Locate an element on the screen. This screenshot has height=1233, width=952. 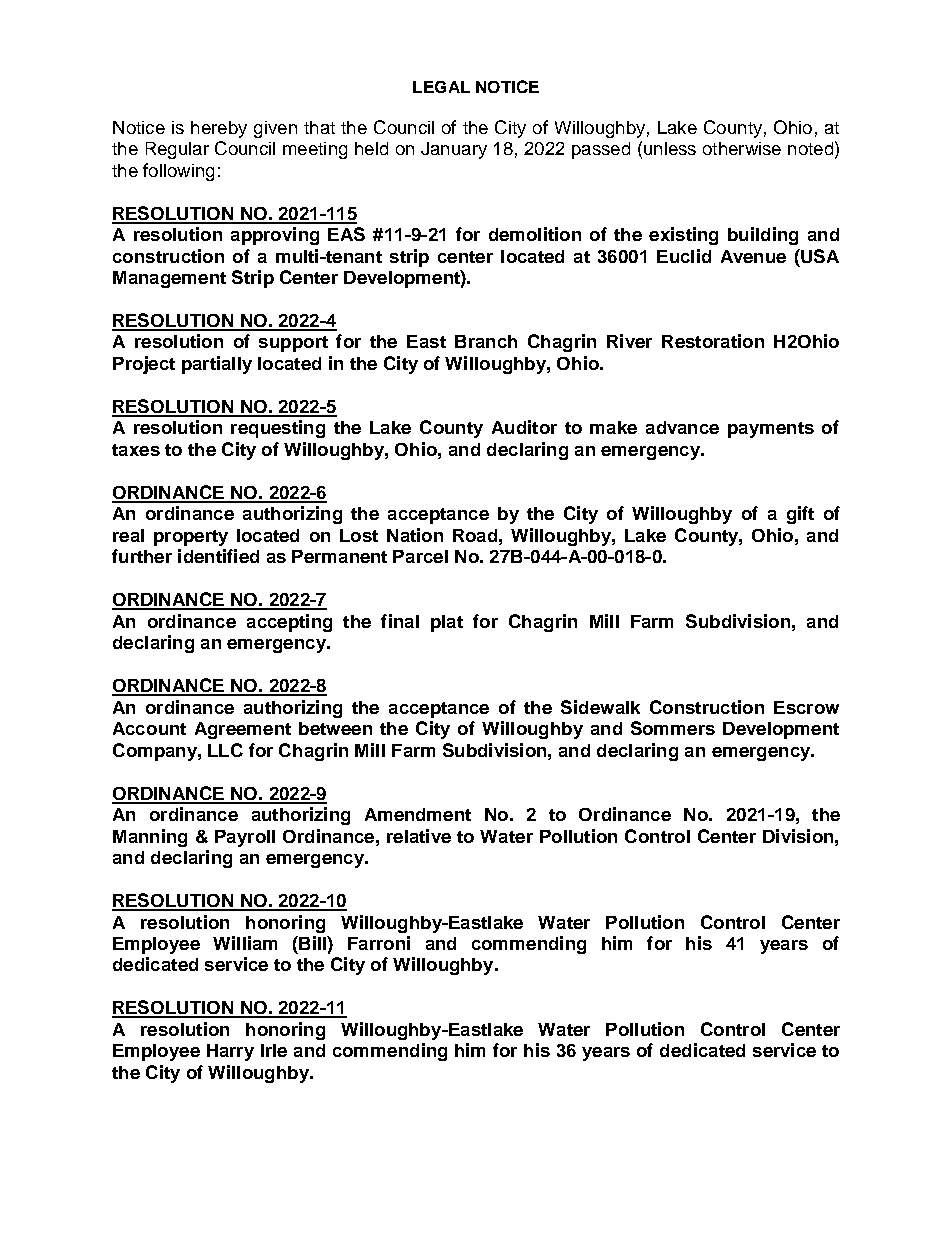
otherwise is located at coordinates (742, 148).
